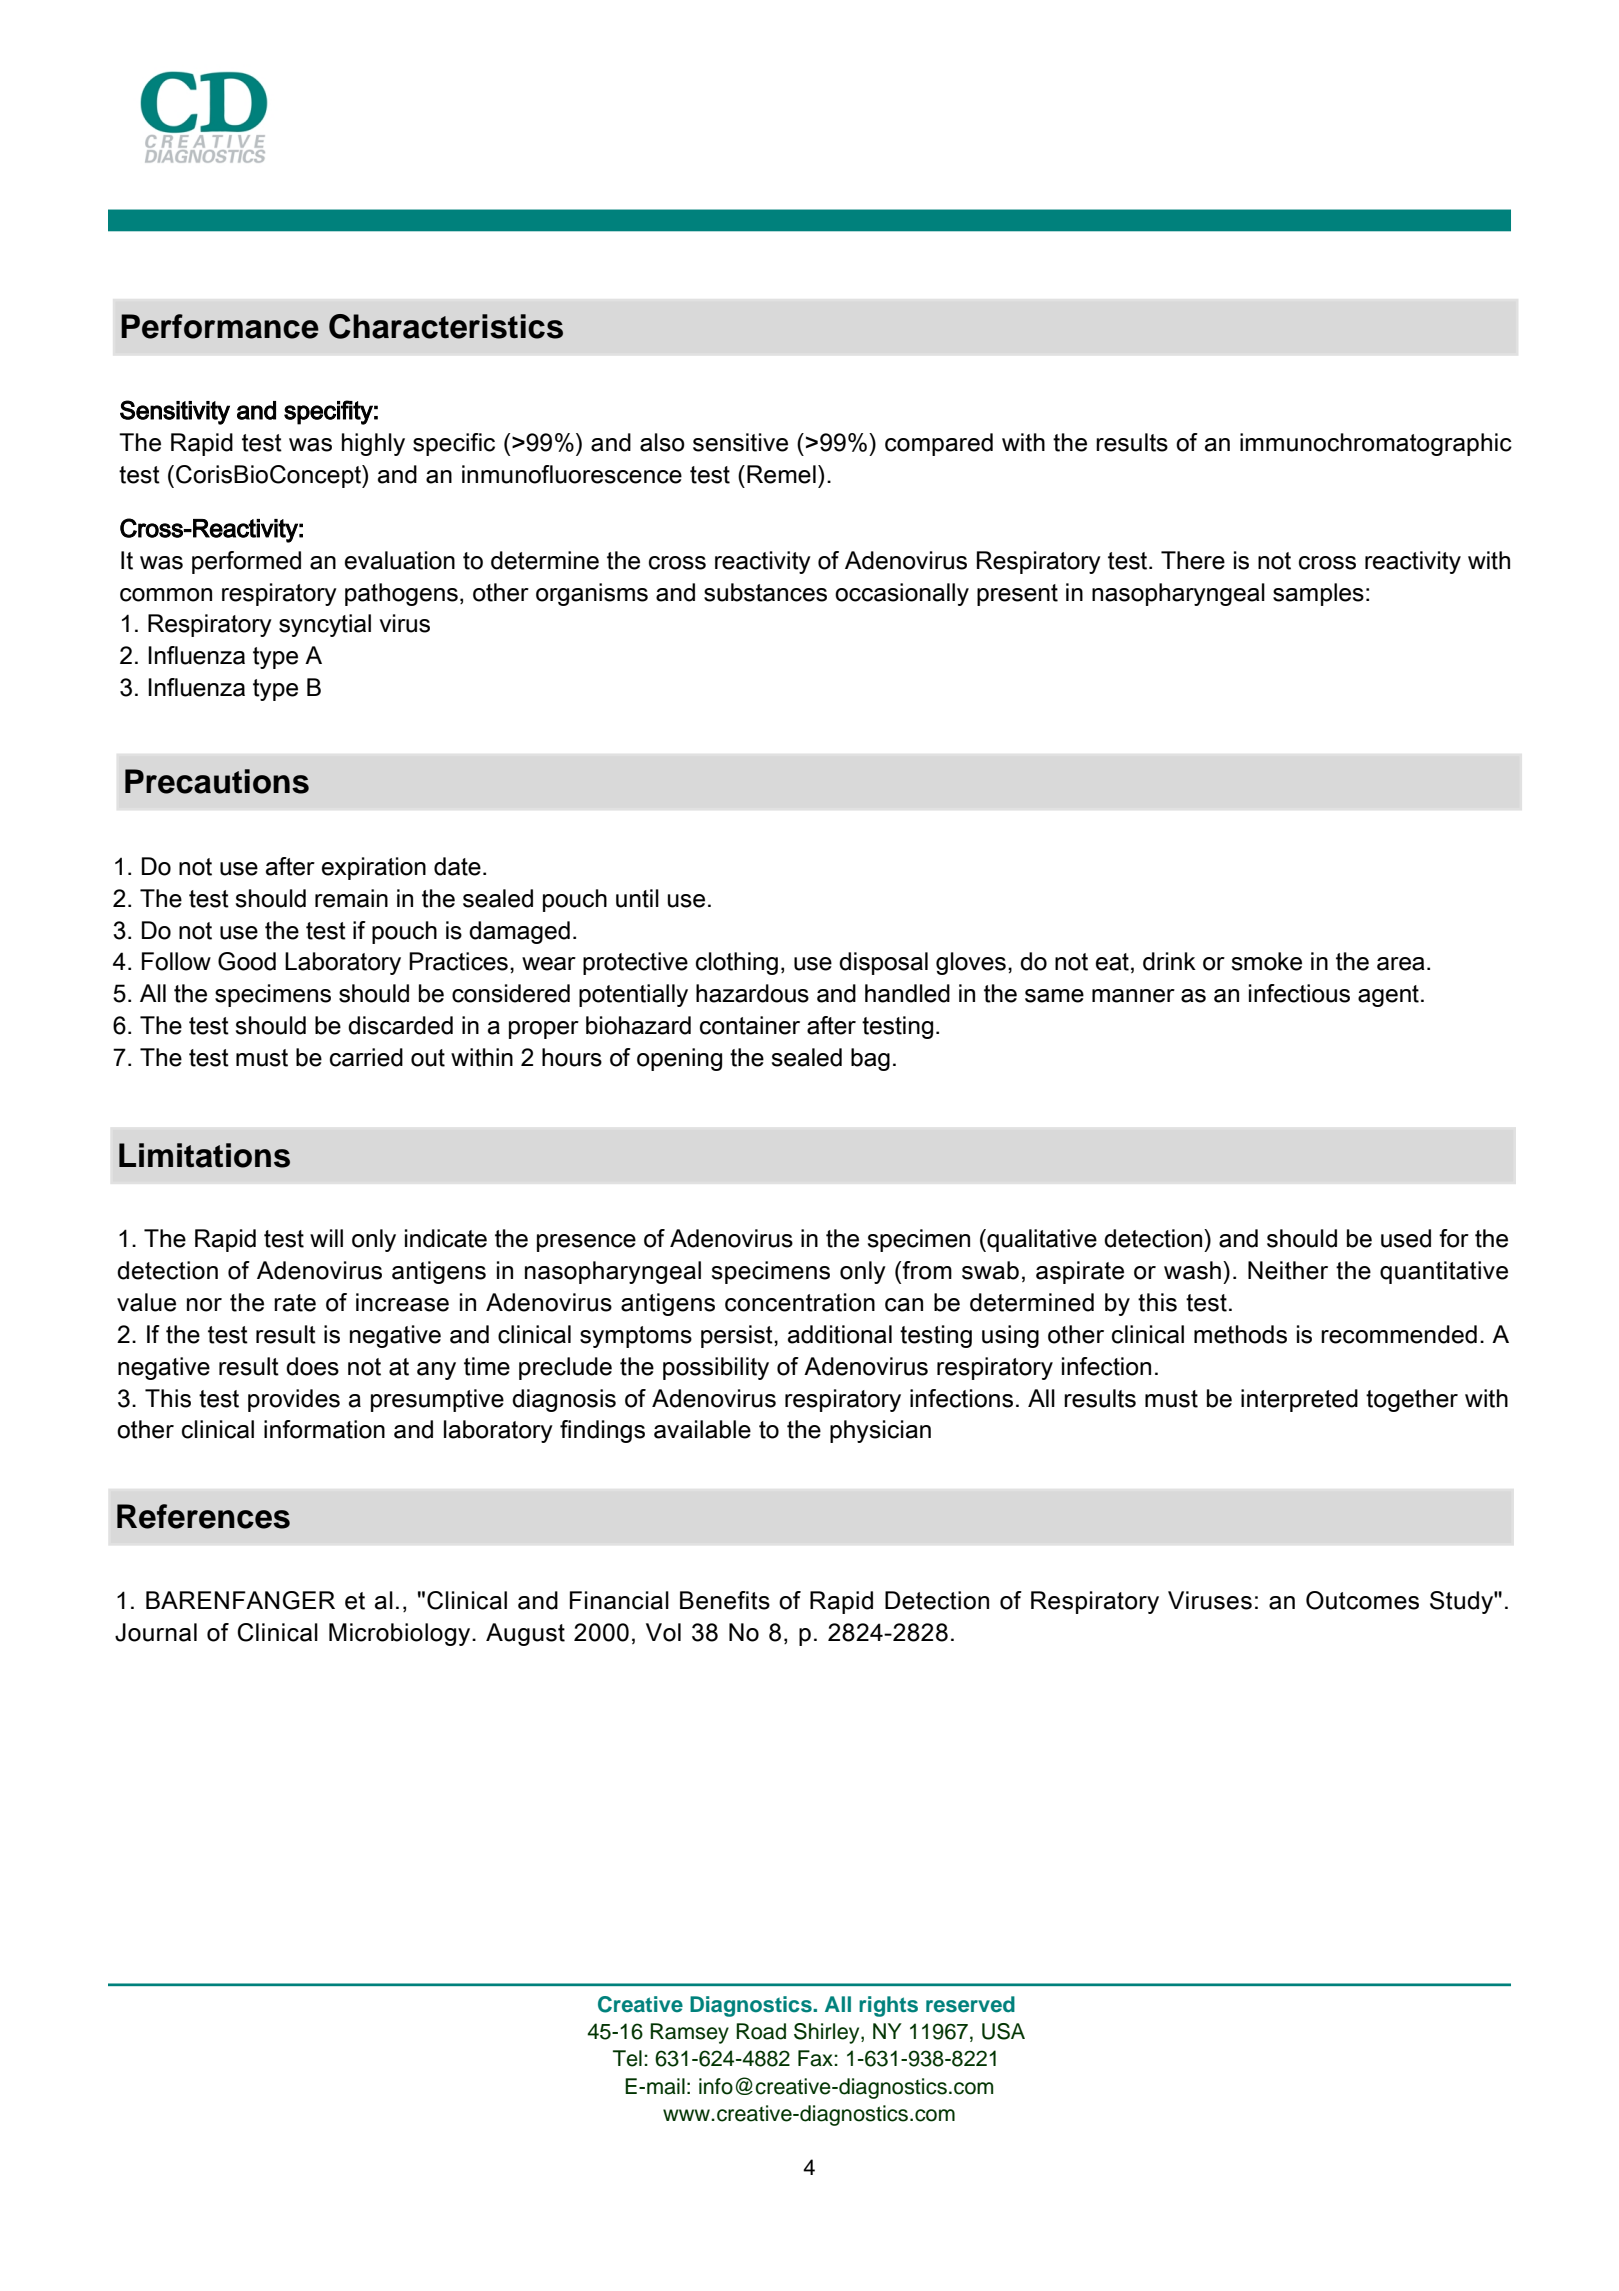  Describe the element at coordinates (220, 326) in the screenshot. I see `Performance` at that location.
